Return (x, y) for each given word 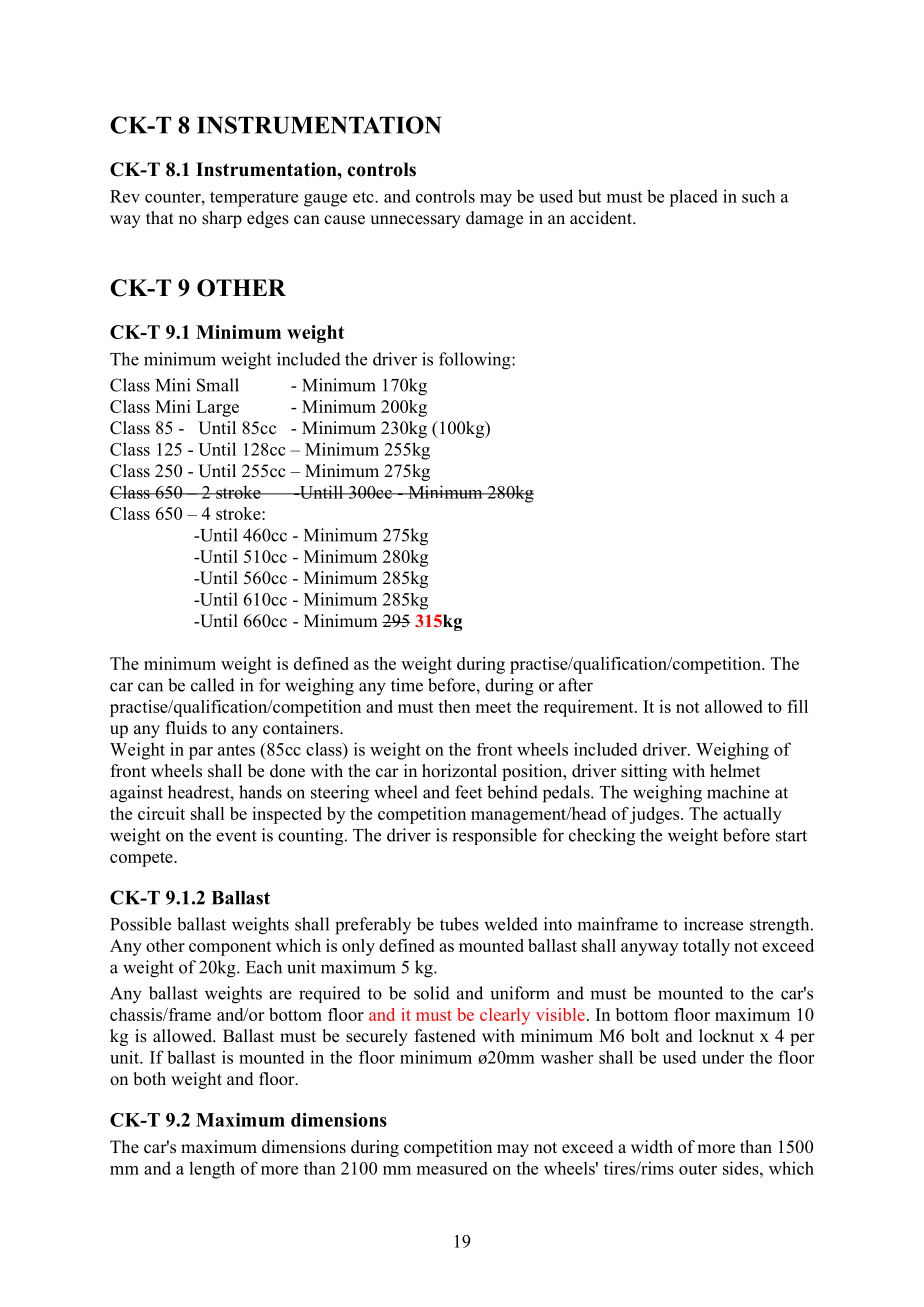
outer (698, 1169)
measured (452, 1168)
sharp (222, 219)
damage (494, 219)
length (212, 1170)
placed (693, 198)
